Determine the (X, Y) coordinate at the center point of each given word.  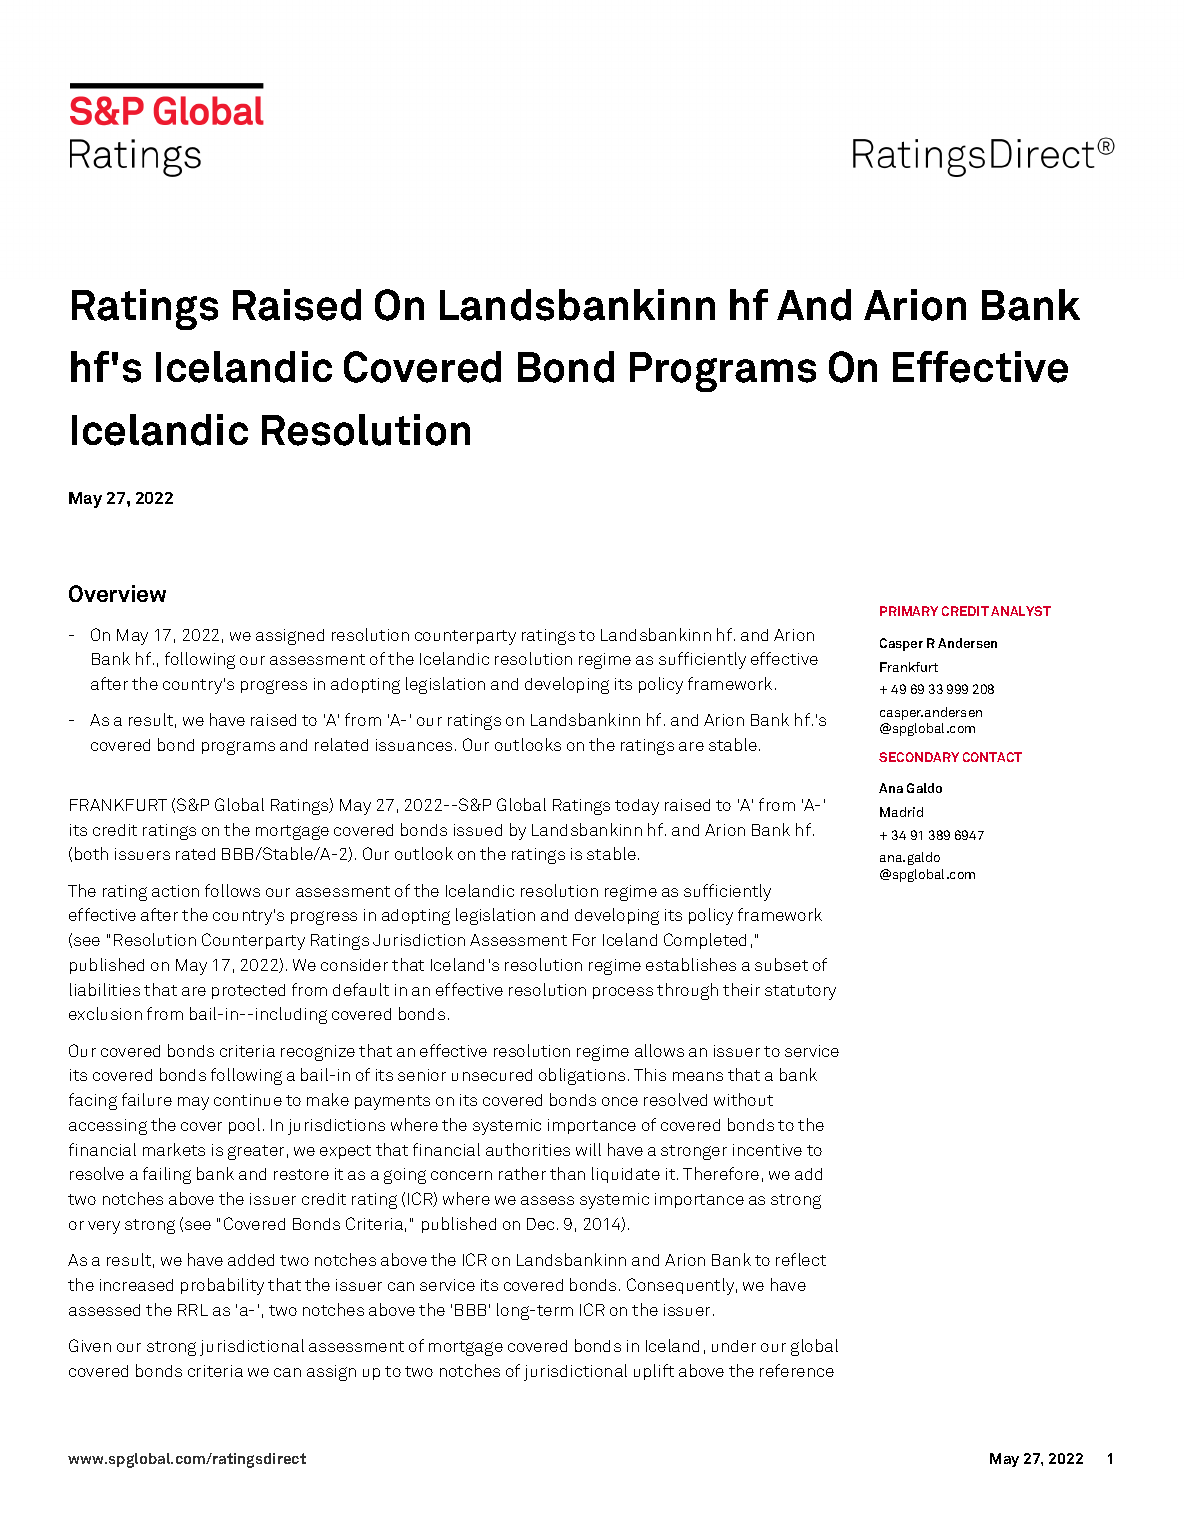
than (567, 1173)
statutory (800, 992)
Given (90, 1345)
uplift (654, 1372)
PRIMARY (909, 611)
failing (167, 1175)
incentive (767, 1150)
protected (248, 991)
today (637, 807)
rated (195, 854)
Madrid (901, 812)
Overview (117, 593)
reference (797, 1370)
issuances (414, 745)
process (623, 993)
